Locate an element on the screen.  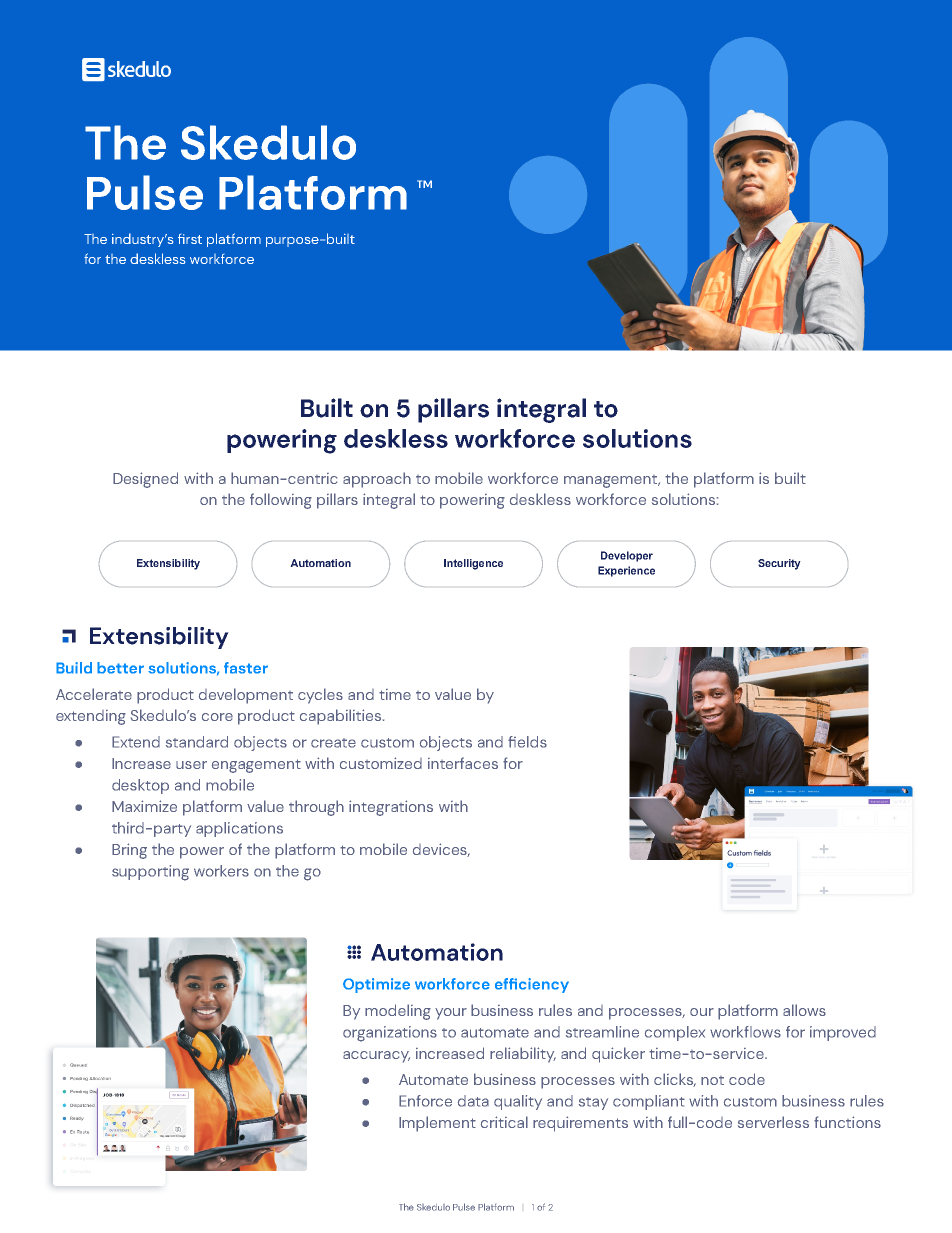
Security is located at coordinates (779, 564).
